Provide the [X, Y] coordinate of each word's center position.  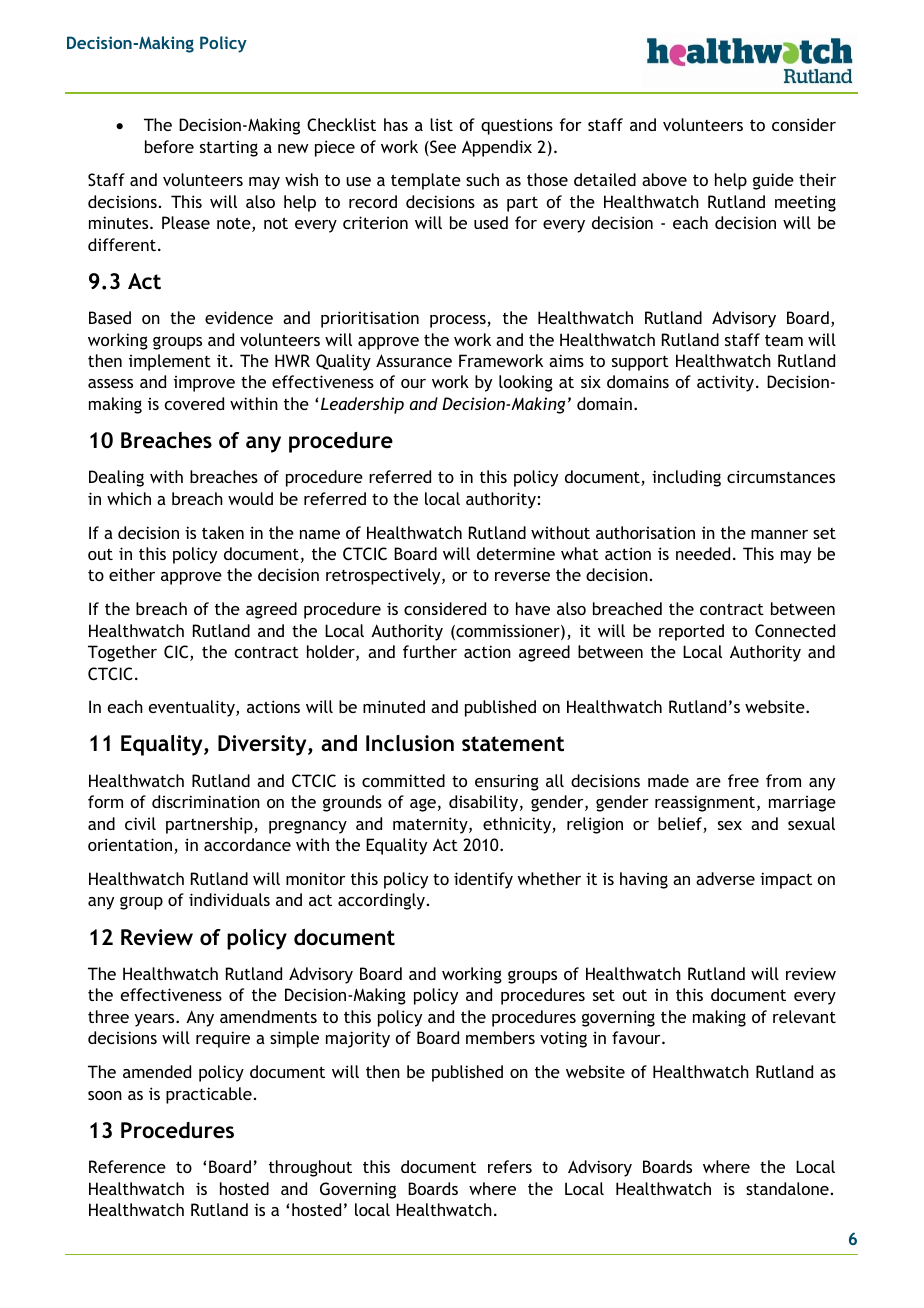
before [169, 146]
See [442, 148]
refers [510, 1166]
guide [773, 181]
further [430, 651]
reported [691, 632]
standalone [787, 1188]
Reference [127, 1166]
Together [122, 653]
